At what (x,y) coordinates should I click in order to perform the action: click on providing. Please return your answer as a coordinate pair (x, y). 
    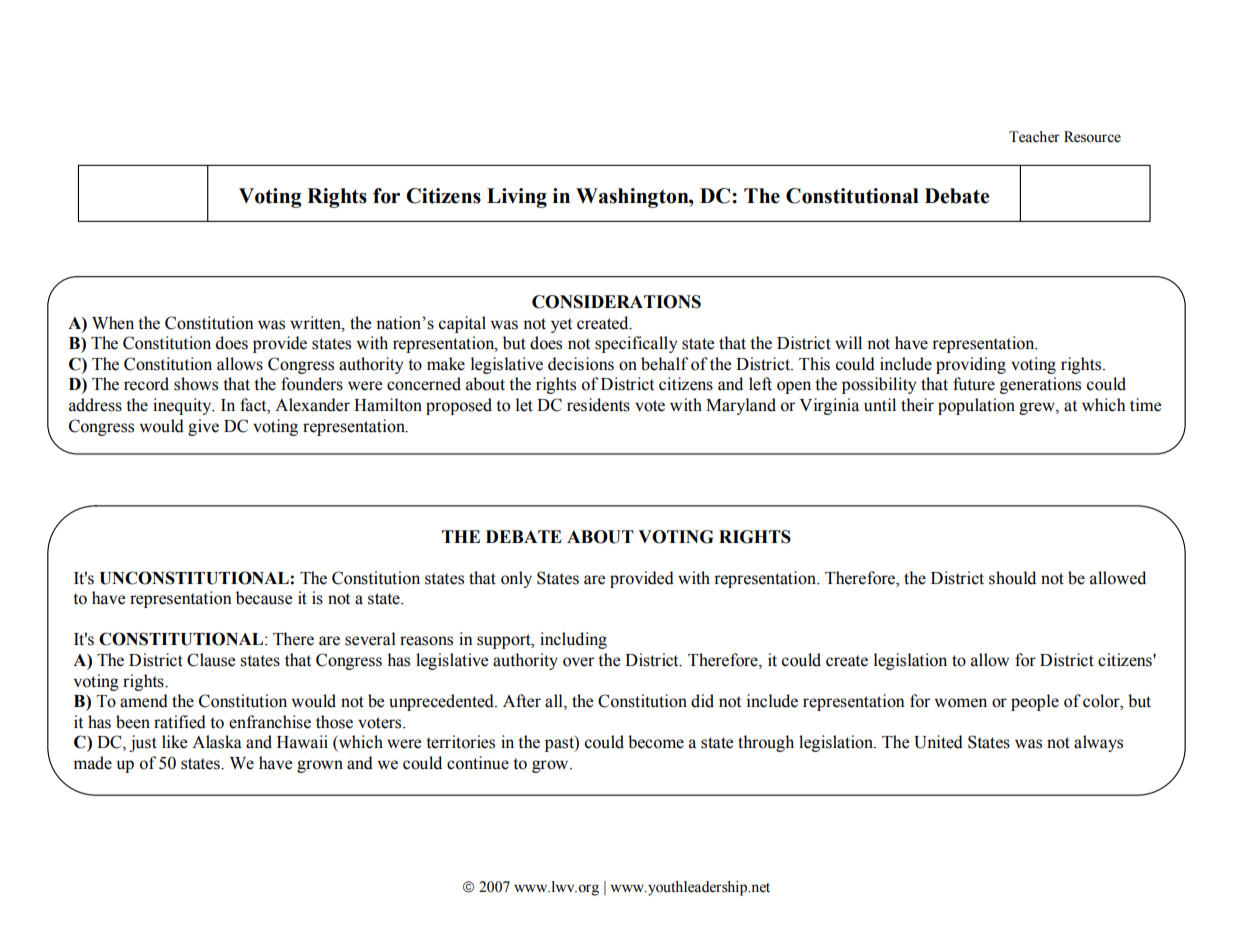
    Looking at the image, I should click on (971, 365).
